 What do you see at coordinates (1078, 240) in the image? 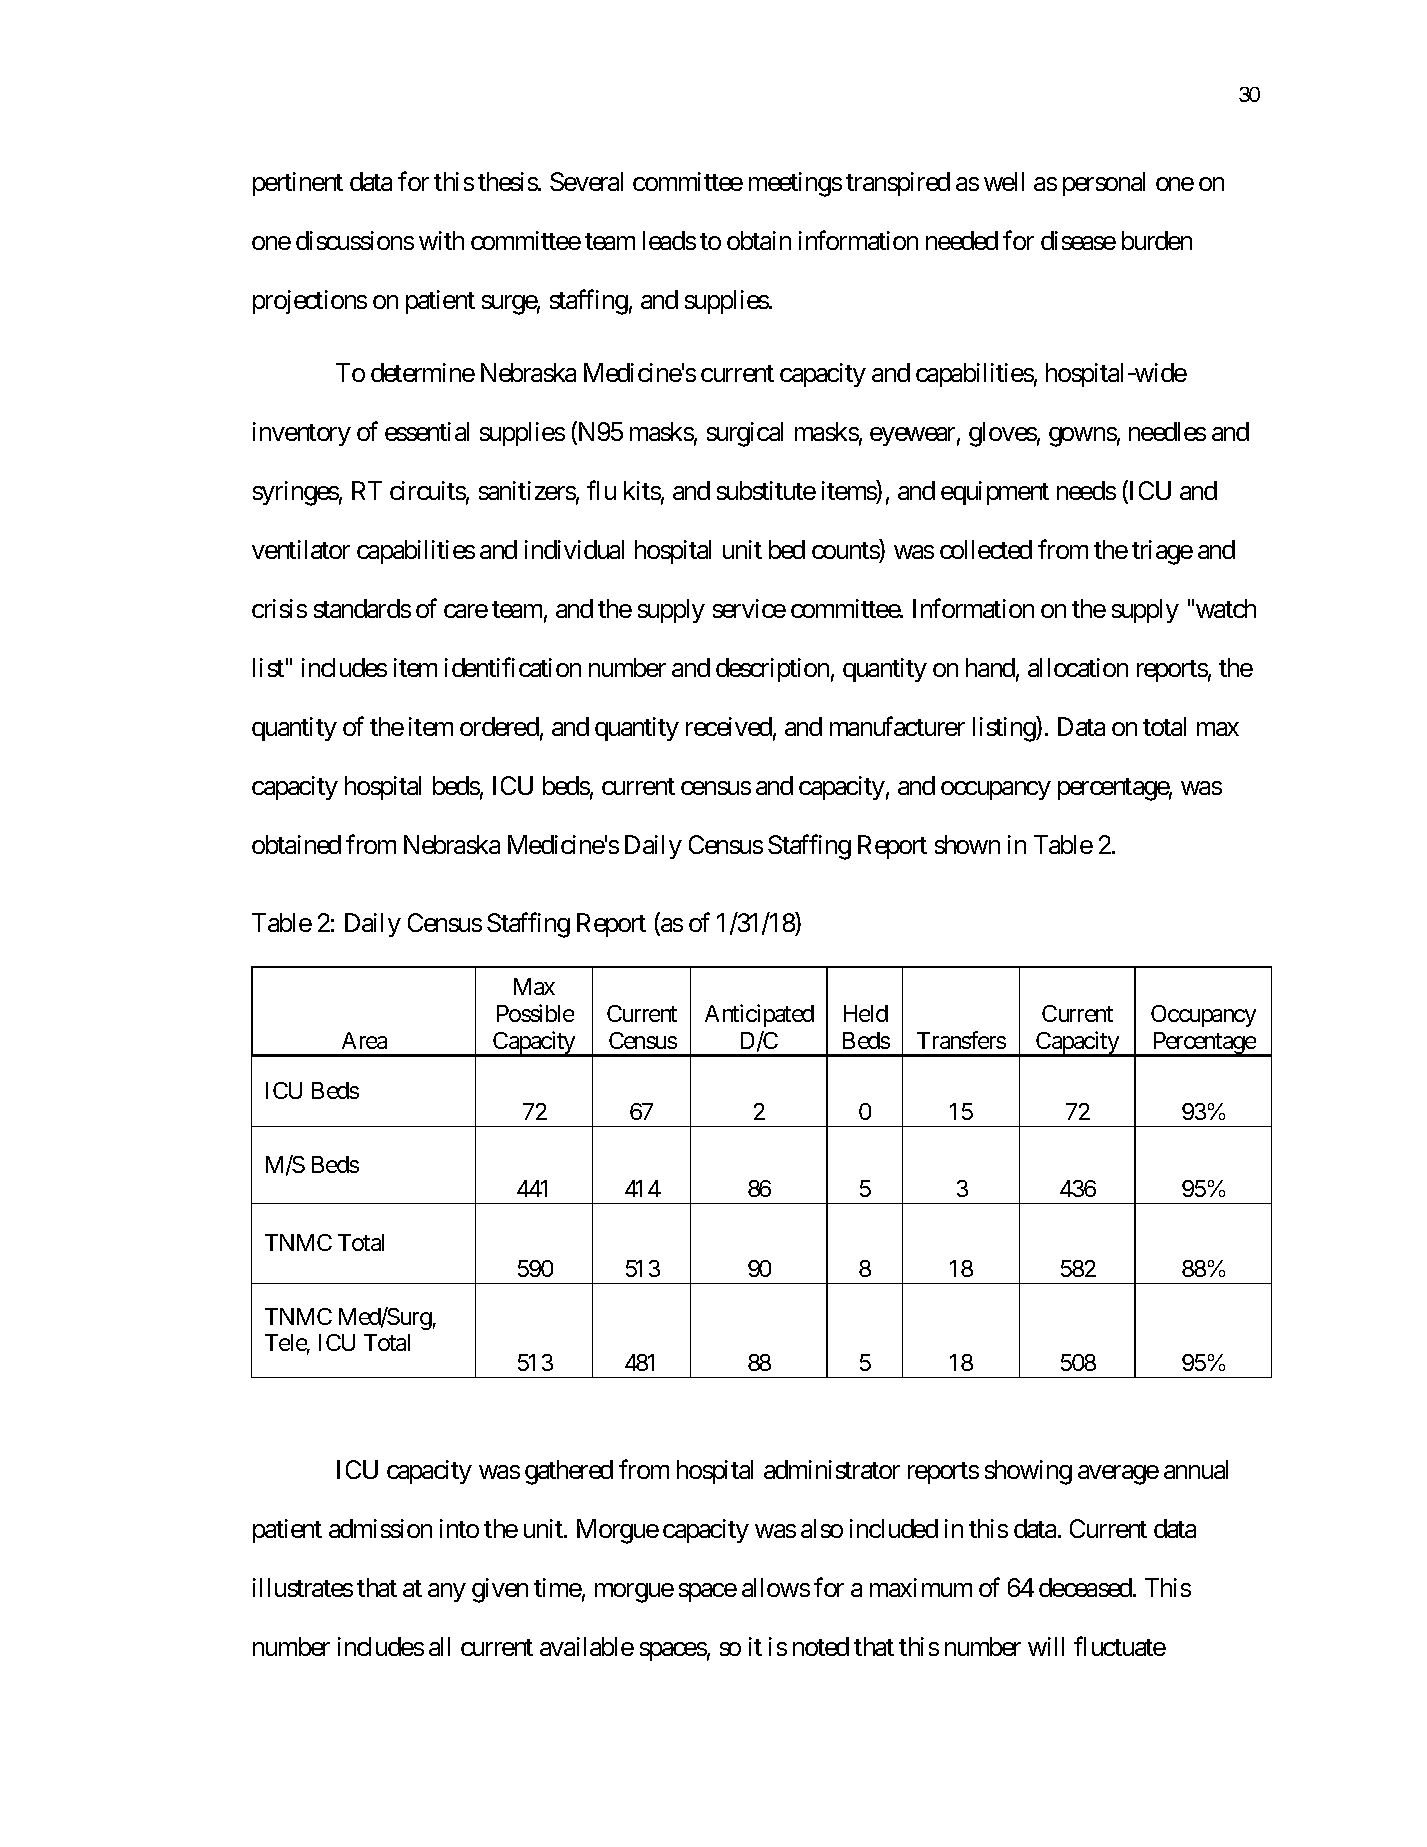
I see `disease` at bounding box center [1078, 240].
